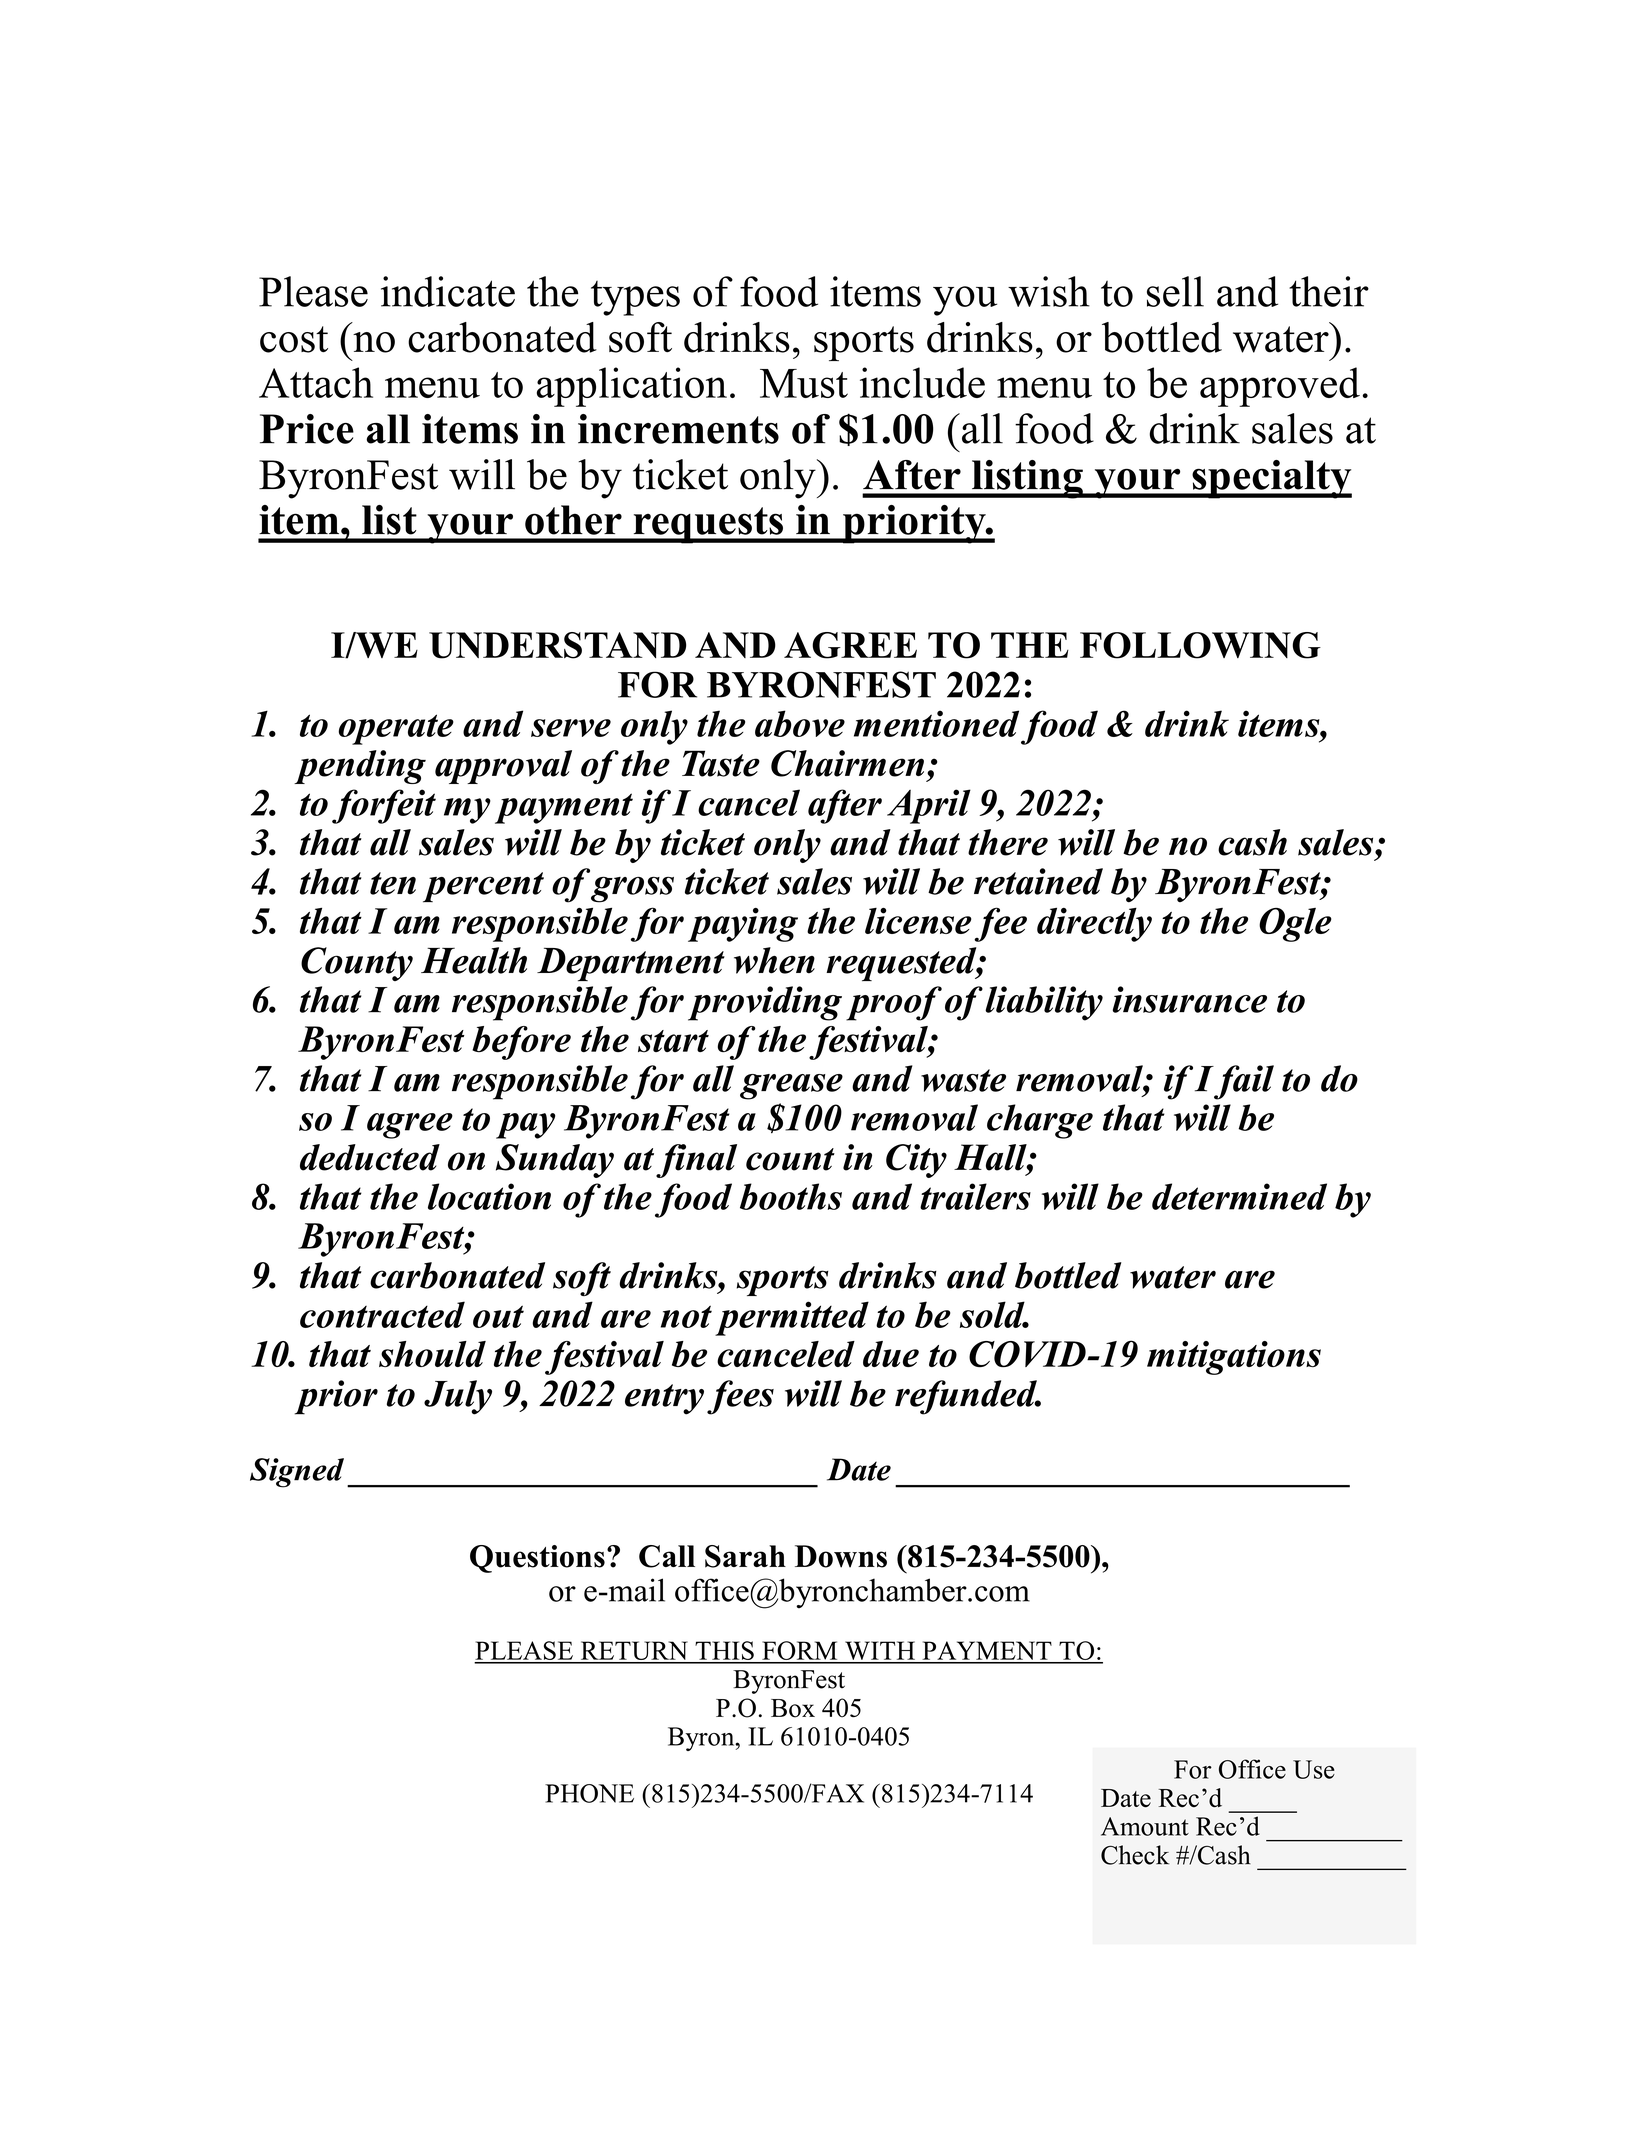  Describe the element at coordinates (589, 1793) in the screenshot. I see `PHONE` at that location.
